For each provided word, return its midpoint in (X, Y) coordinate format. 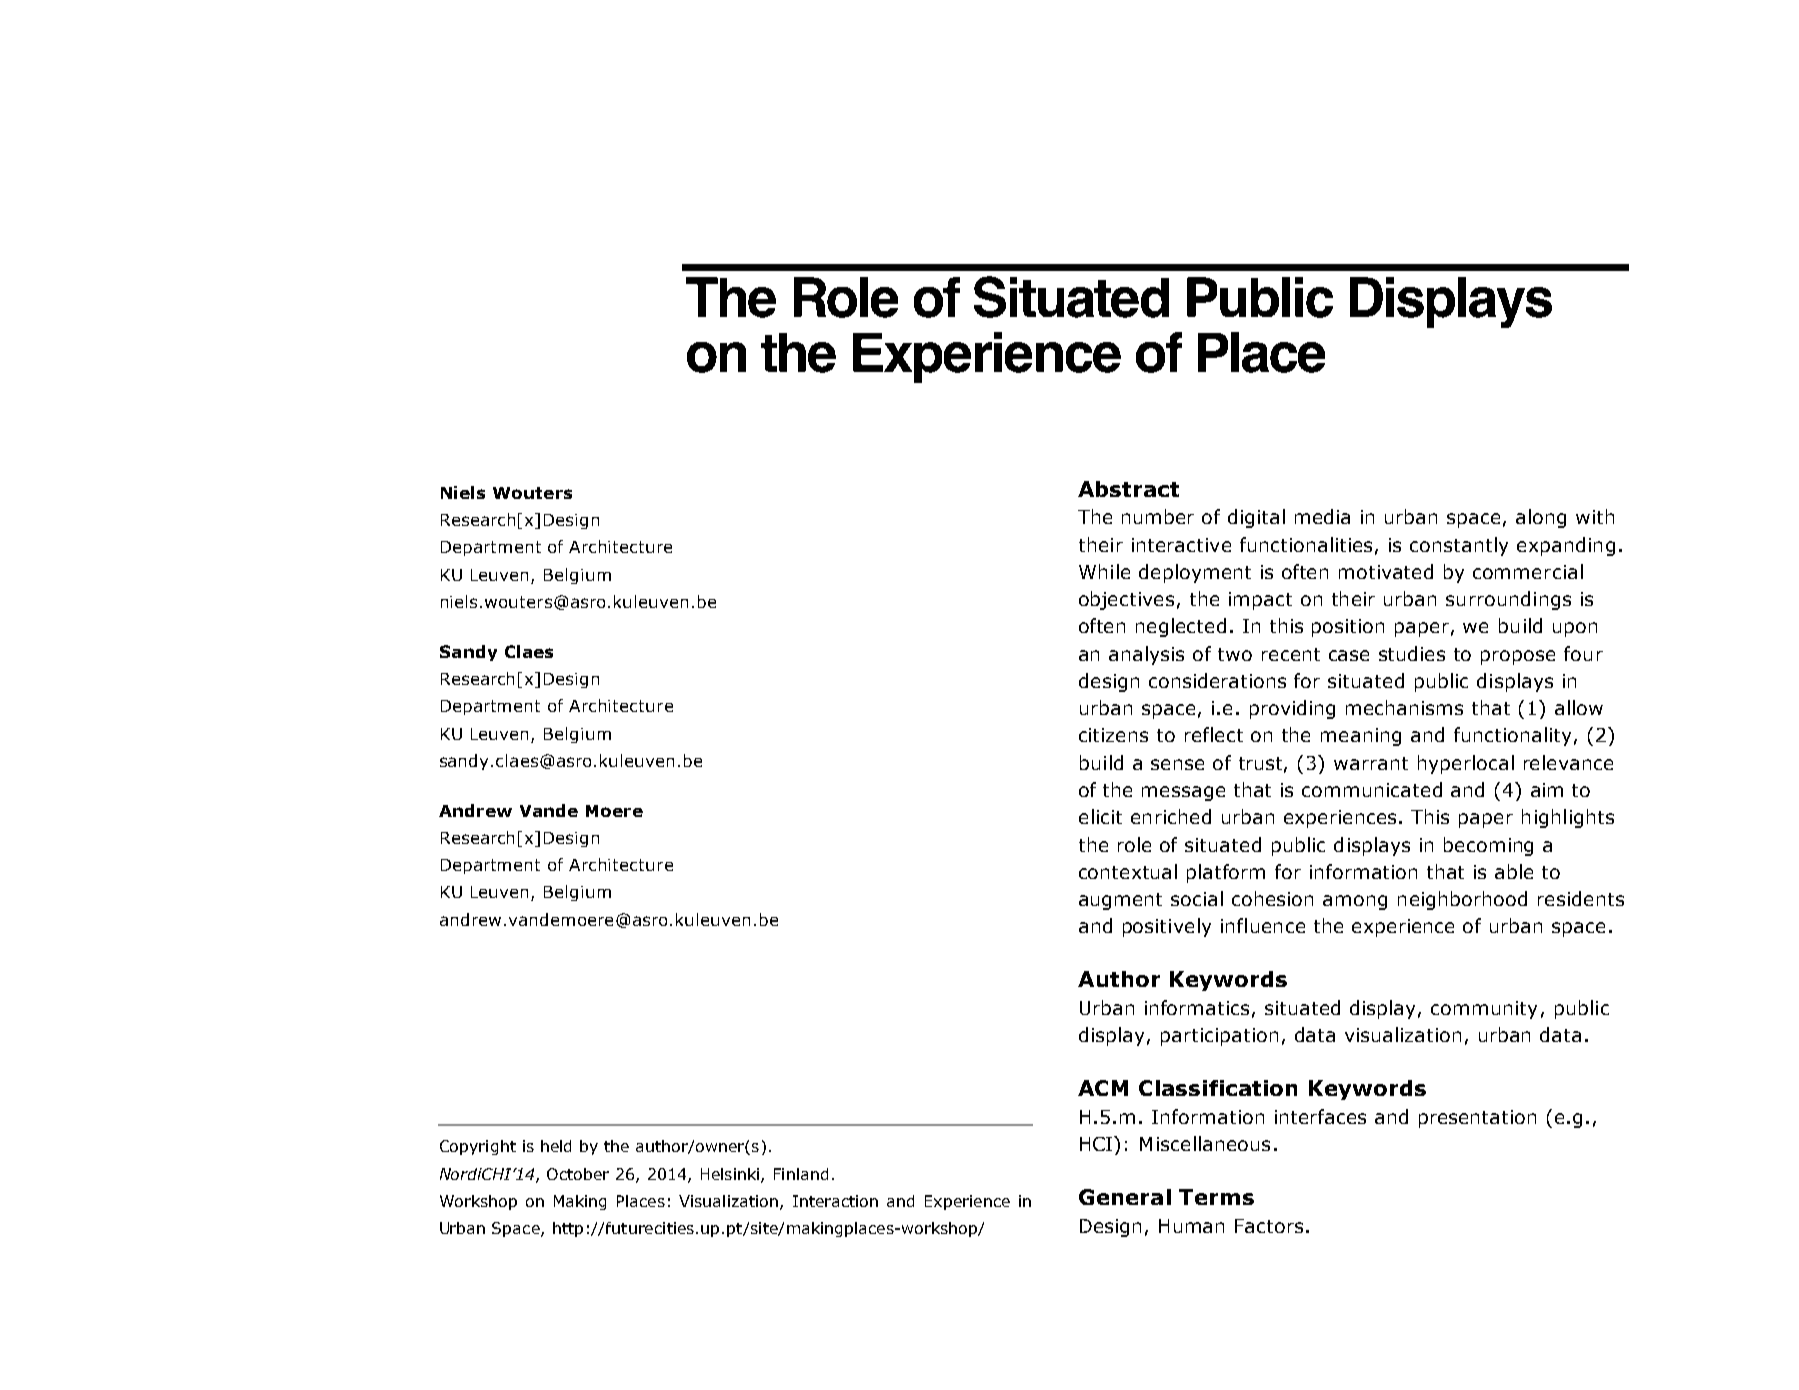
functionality (1512, 736)
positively (1167, 927)
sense (1177, 764)
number (1158, 516)
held (556, 1146)
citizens (1113, 735)
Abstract (1128, 489)
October (578, 1174)
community (1484, 1010)
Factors (1269, 1226)
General (1125, 1197)
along (1541, 518)
